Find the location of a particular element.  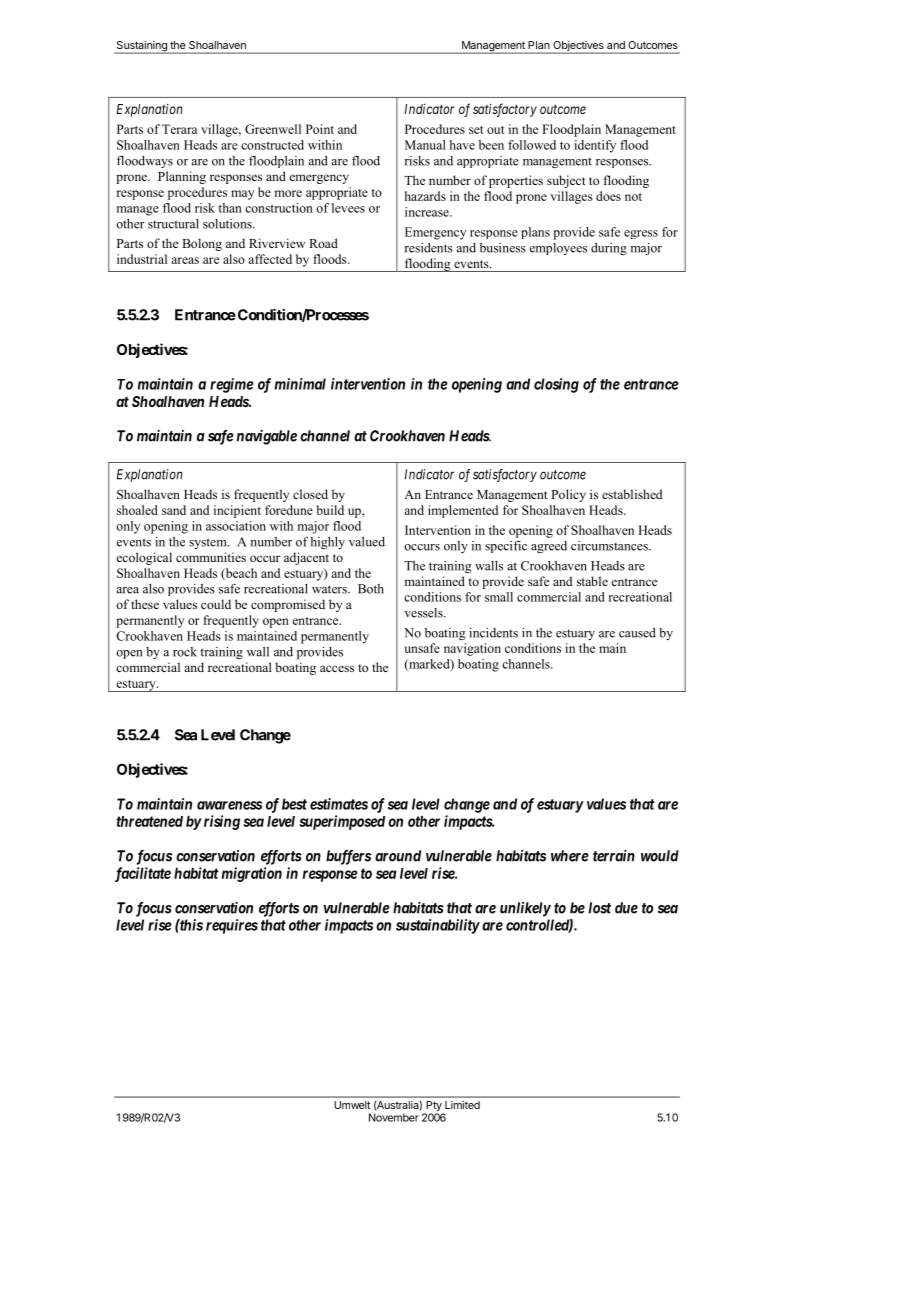

sustainability is located at coordinates (438, 926).
